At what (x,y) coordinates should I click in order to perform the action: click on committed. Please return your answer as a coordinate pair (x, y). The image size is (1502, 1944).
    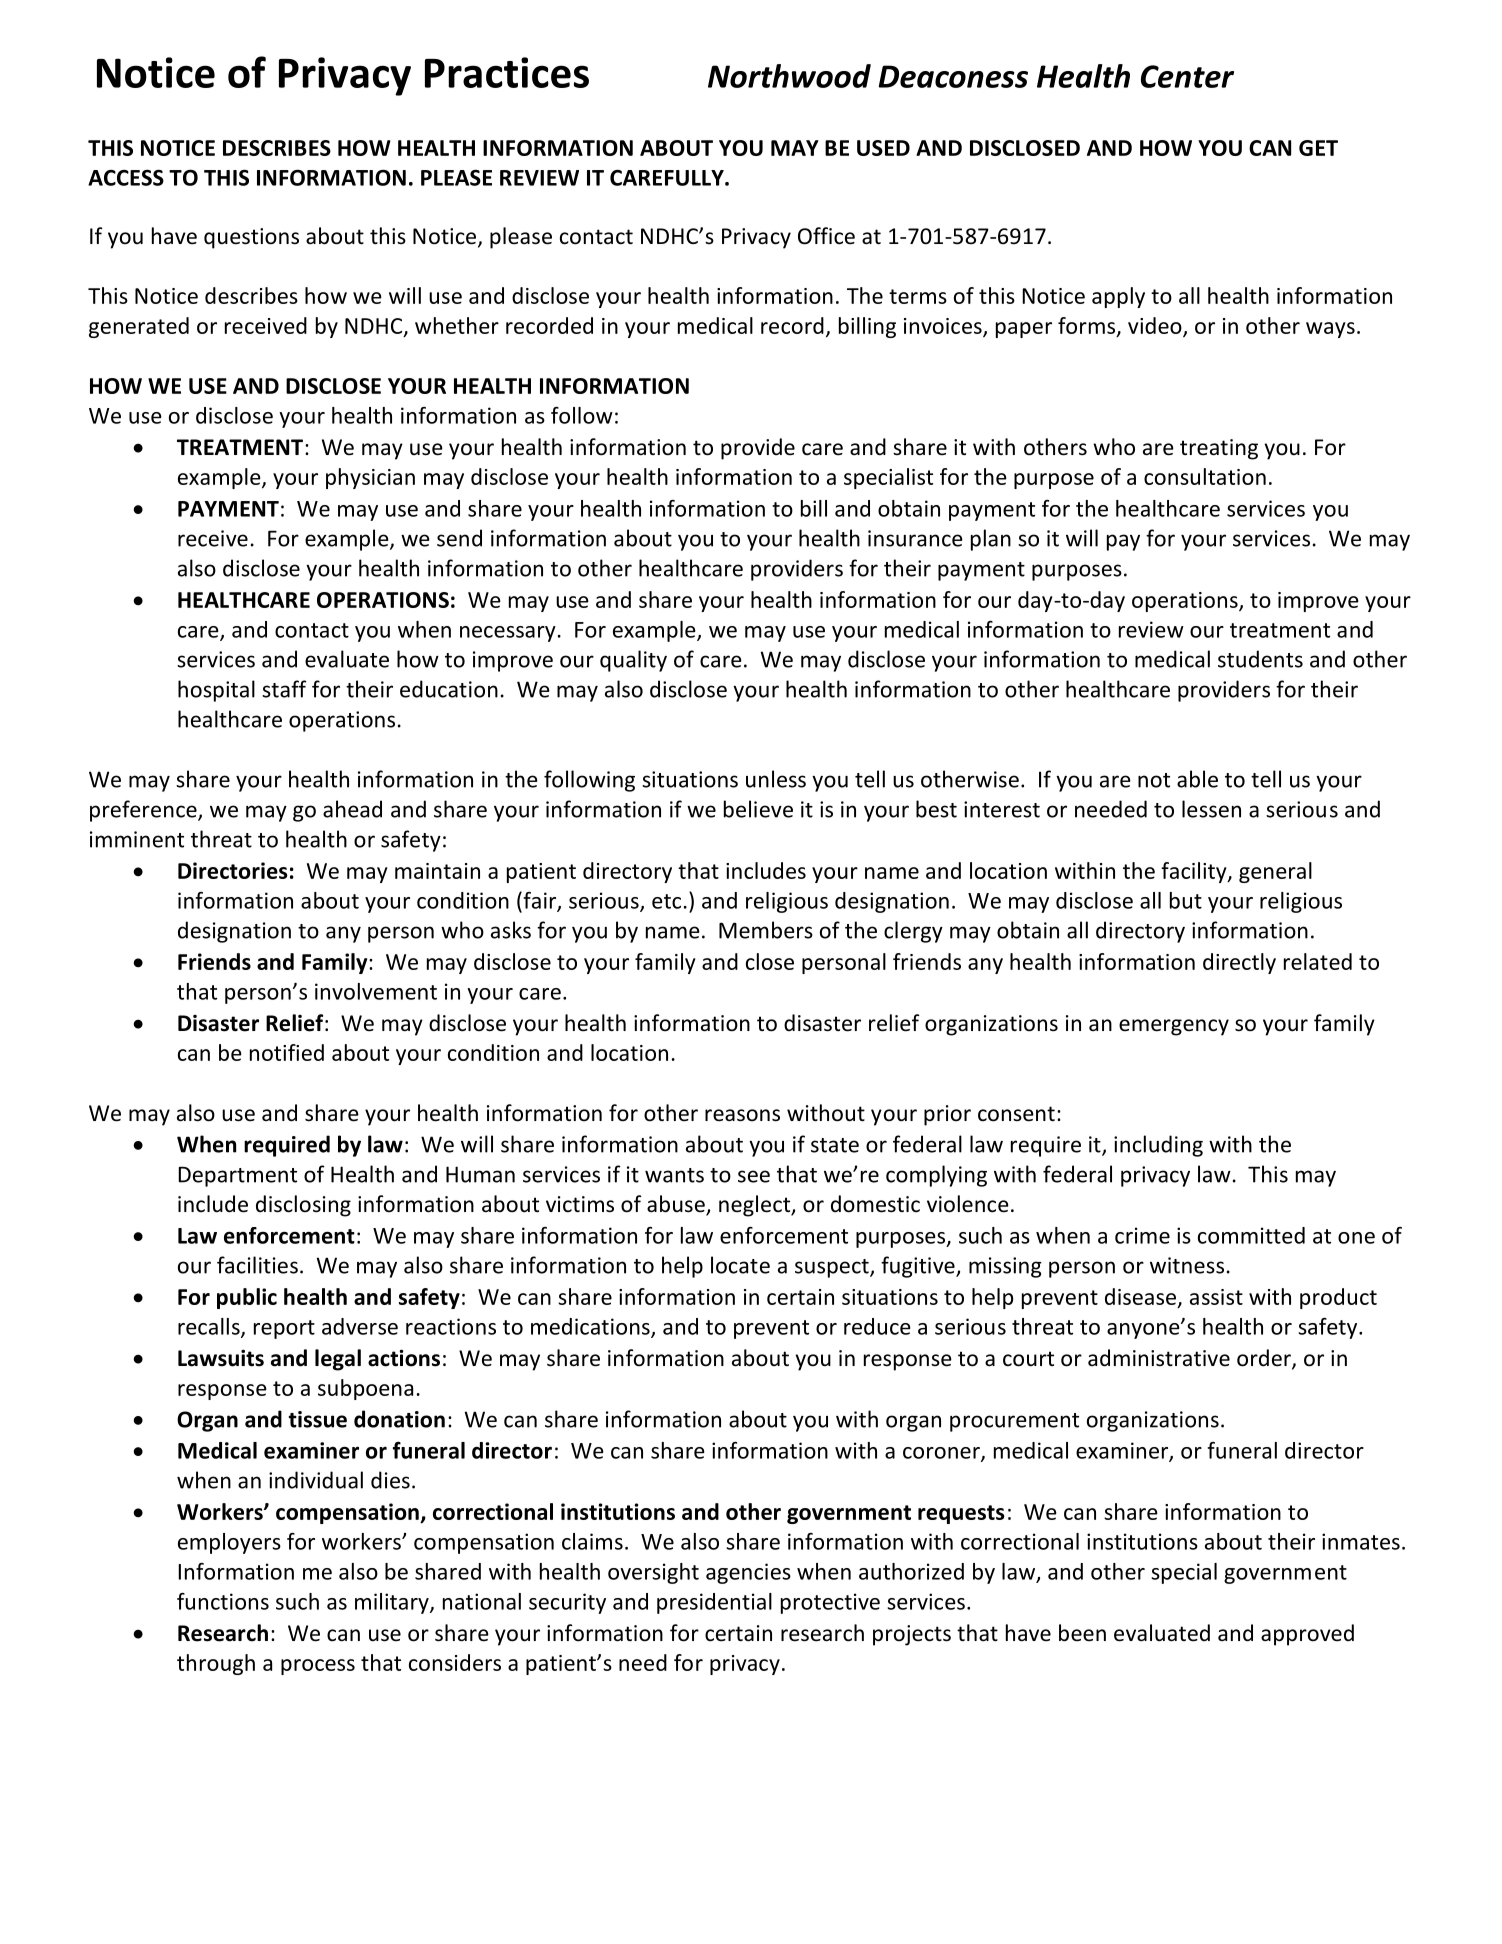
    Looking at the image, I should click on (1251, 1235).
